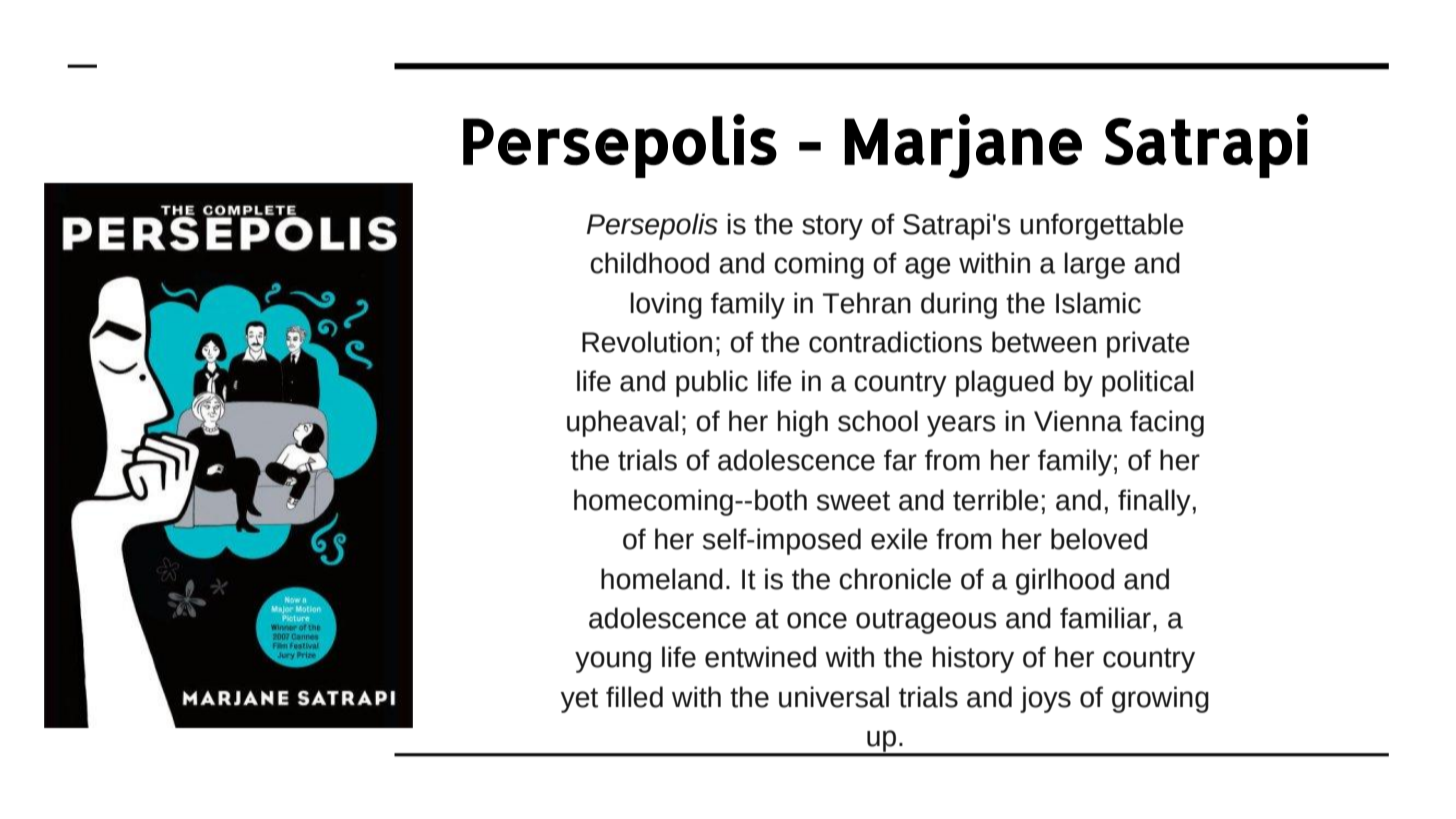 This page has width=1456, height=819. What do you see at coordinates (834, 697) in the page?
I see `universal` at bounding box center [834, 697].
